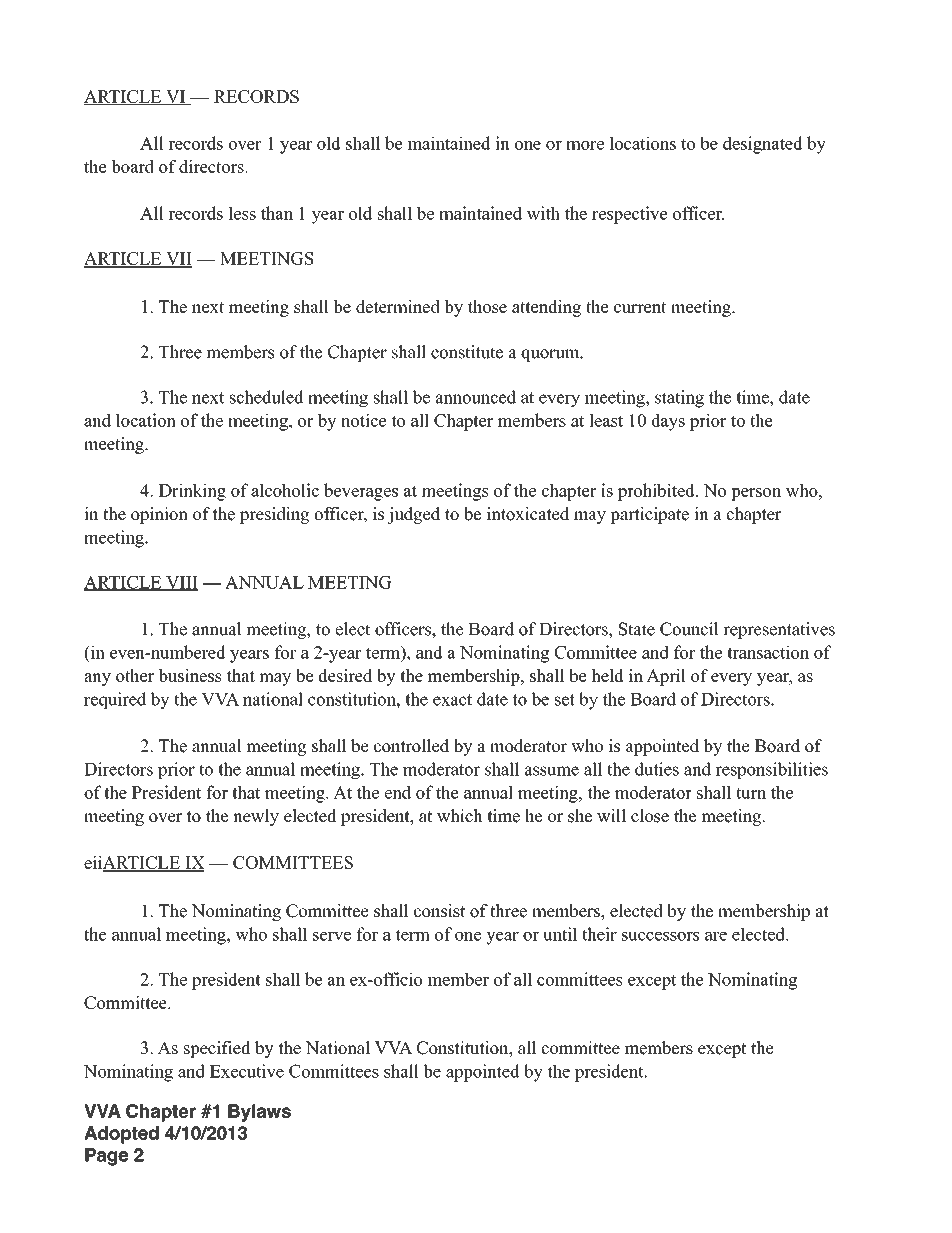 The image size is (952, 1233). Describe the element at coordinates (763, 145) in the page. I see `designated` at that location.
